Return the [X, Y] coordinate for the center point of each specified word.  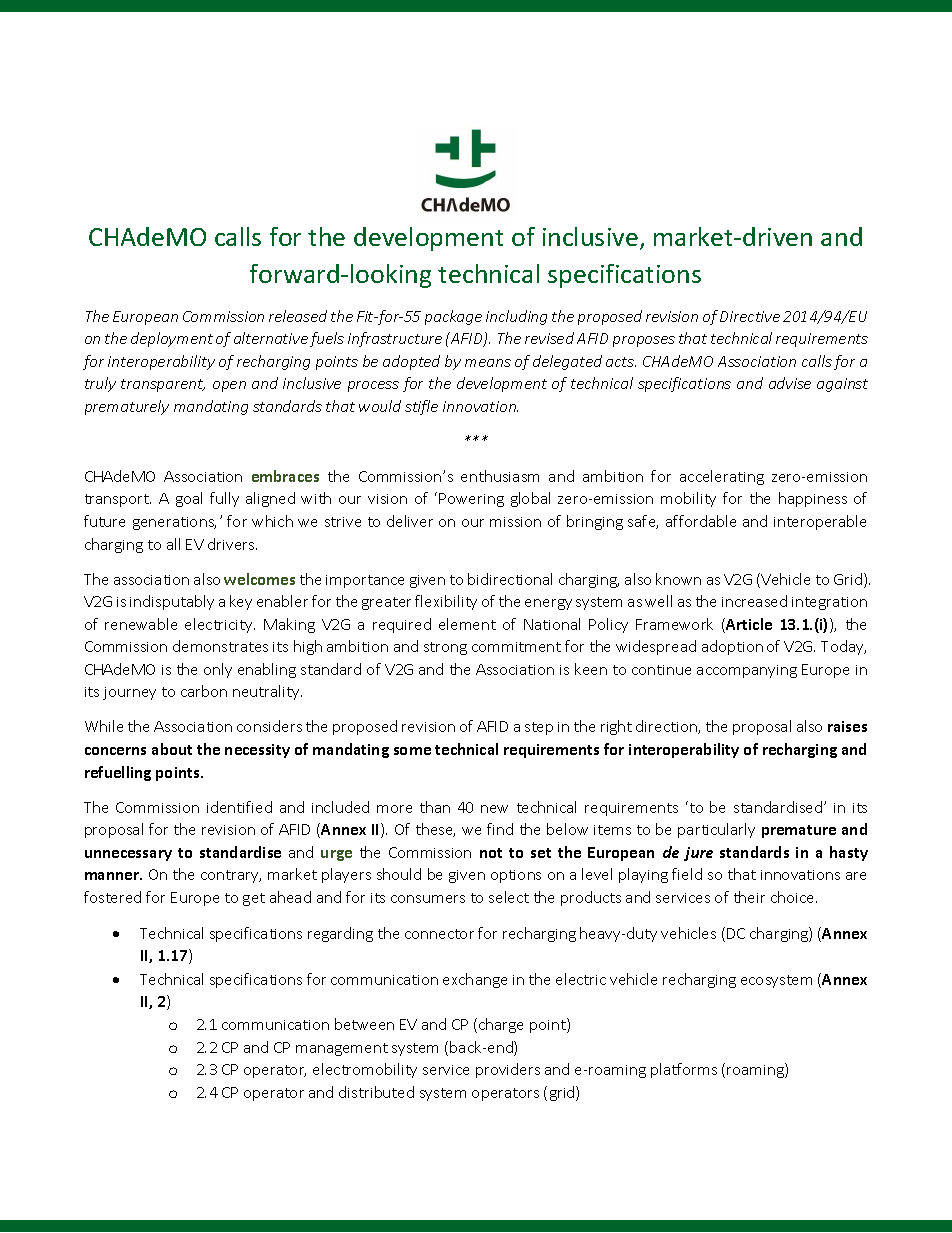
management [342, 1049]
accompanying [747, 671]
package [453, 317]
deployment [172, 339]
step [539, 728]
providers [508, 1070]
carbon [204, 691]
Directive [750, 316]
